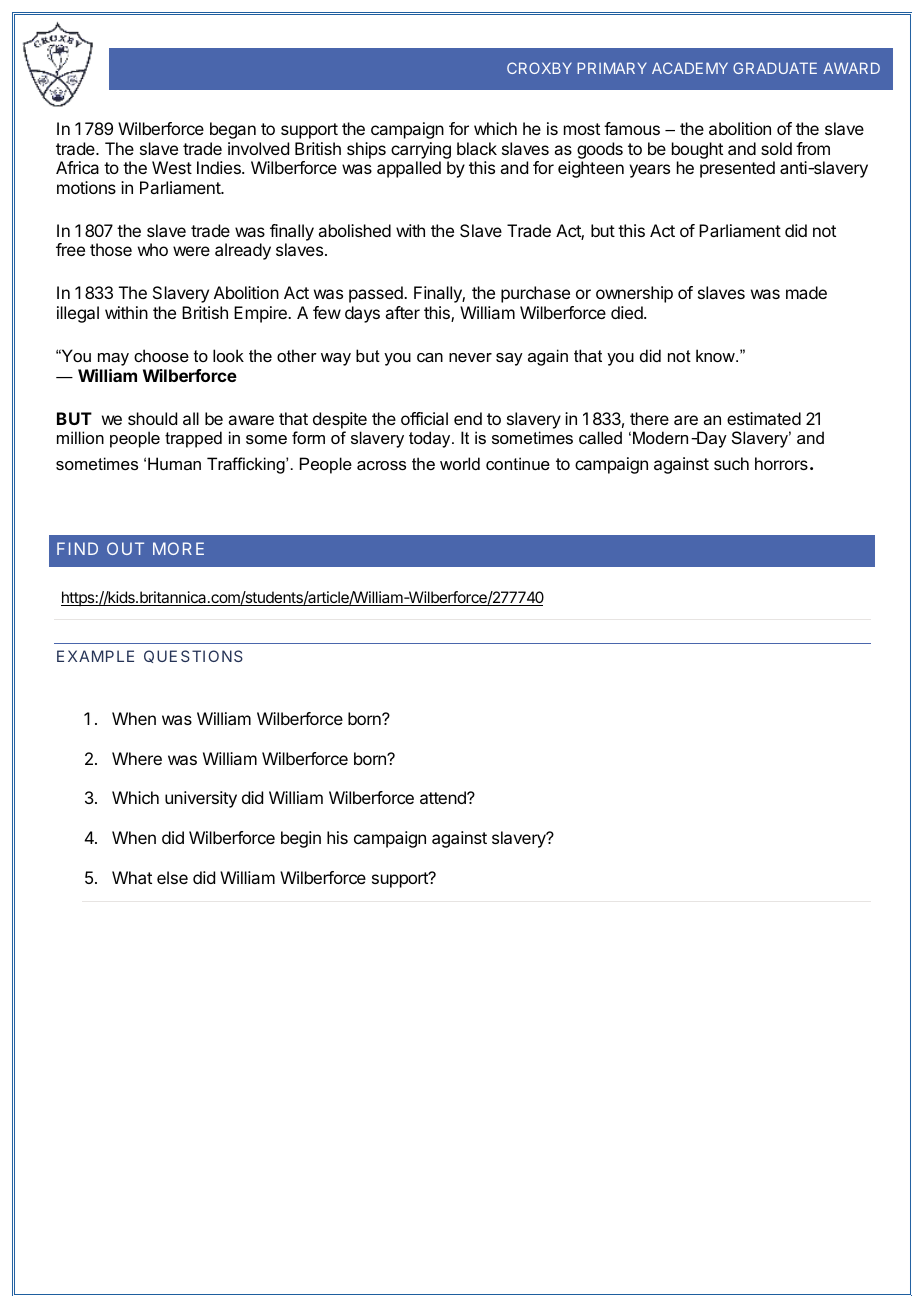 This image has width=924, height=1308. What do you see at coordinates (233, 130) in the image?
I see `began` at bounding box center [233, 130].
